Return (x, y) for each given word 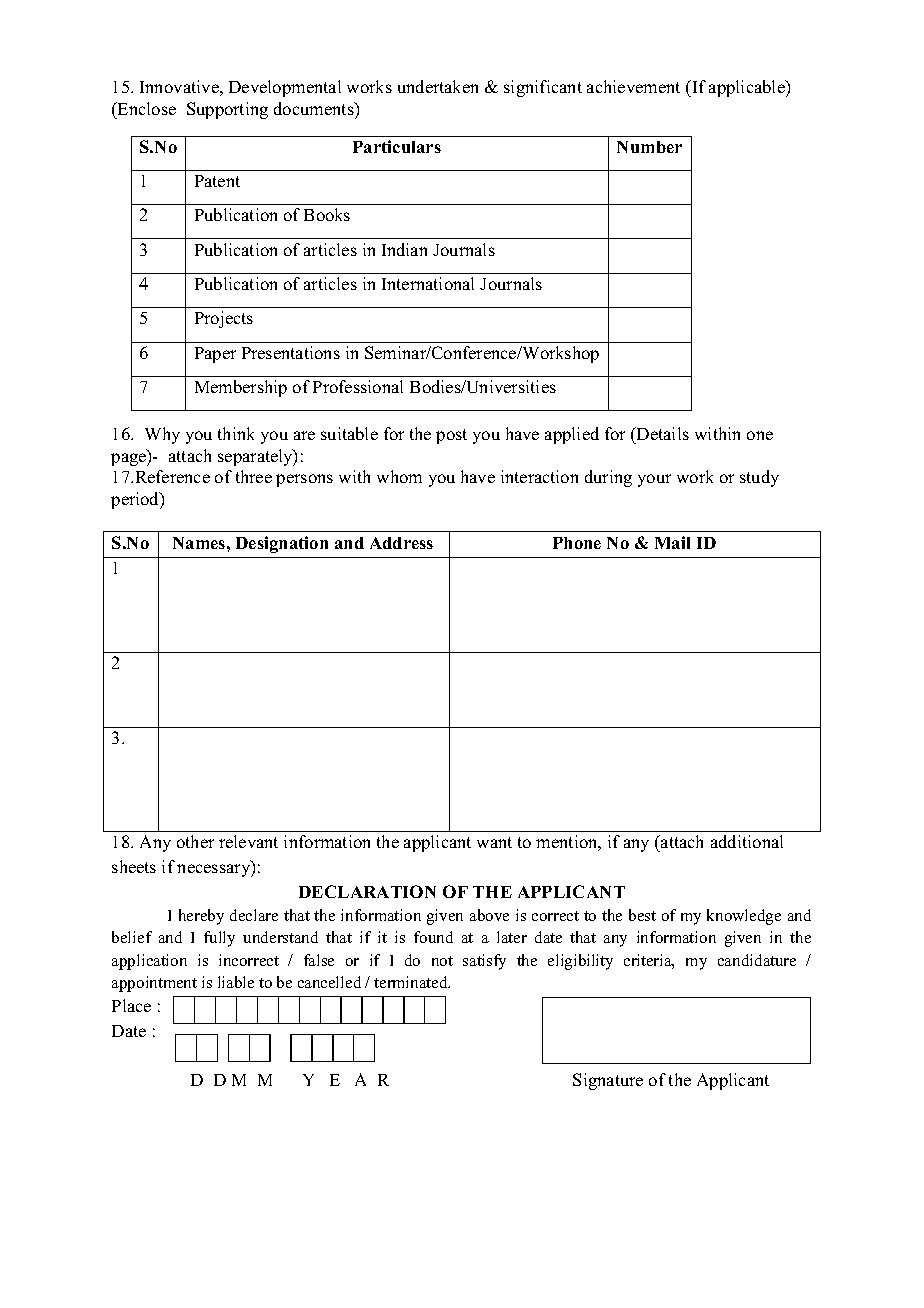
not (442, 961)
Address (401, 543)
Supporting (227, 110)
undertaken (438, 86)
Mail (672, 542)
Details (662, 435)
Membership (241, 388)
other (195, 841)
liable (236, 982)
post (451, 436)
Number (649, 147)
